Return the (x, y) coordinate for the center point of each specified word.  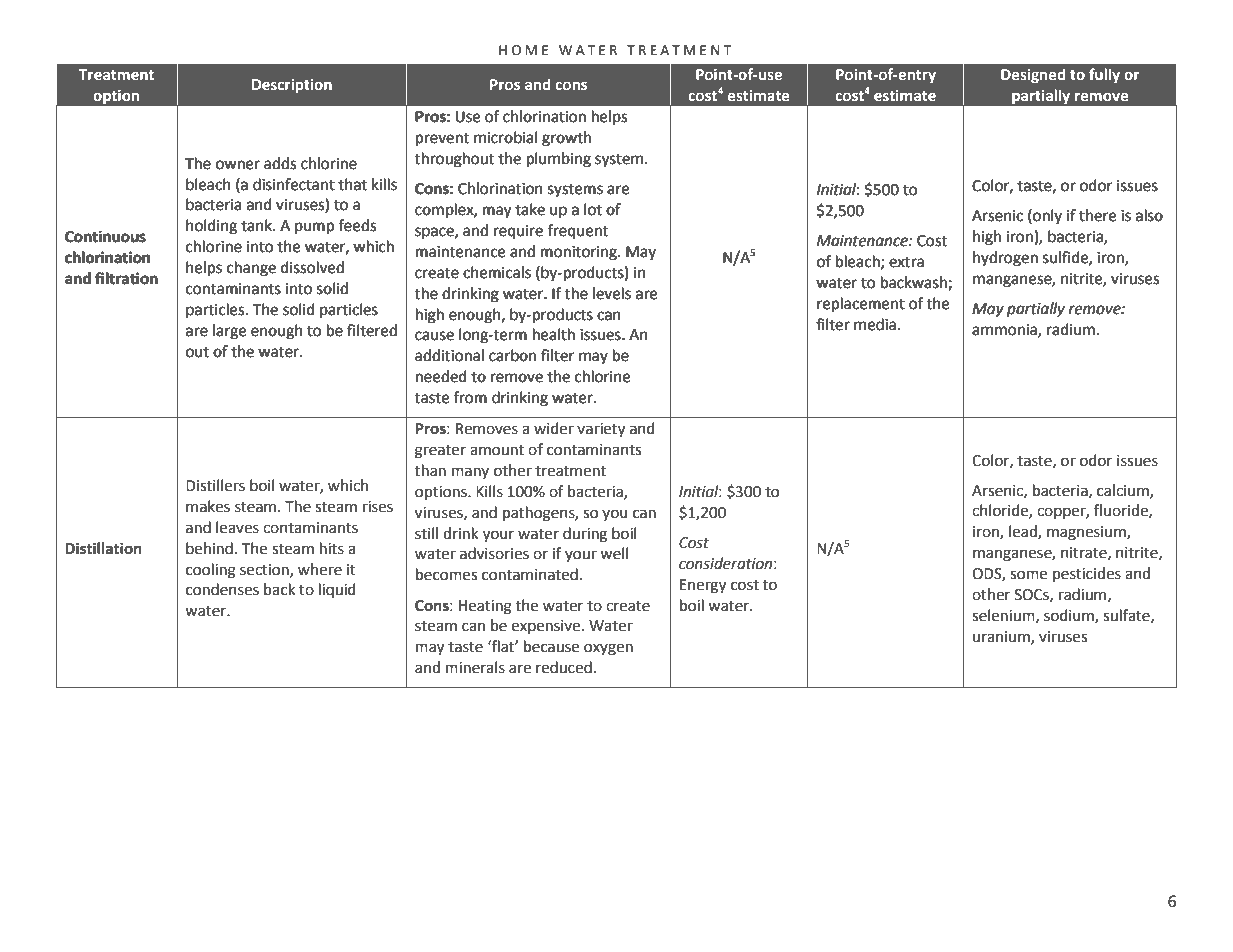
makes (208, 506)
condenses (222, 589)
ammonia (1005, 330)
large (229, 332)
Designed (1033, 75)
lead (1024, 532)
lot (593, 209)
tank (257, 225)
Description (292, 86)
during (585, 535)
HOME (523, 50)
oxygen (608, 649)
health (554, 334)
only (1046, 216)
